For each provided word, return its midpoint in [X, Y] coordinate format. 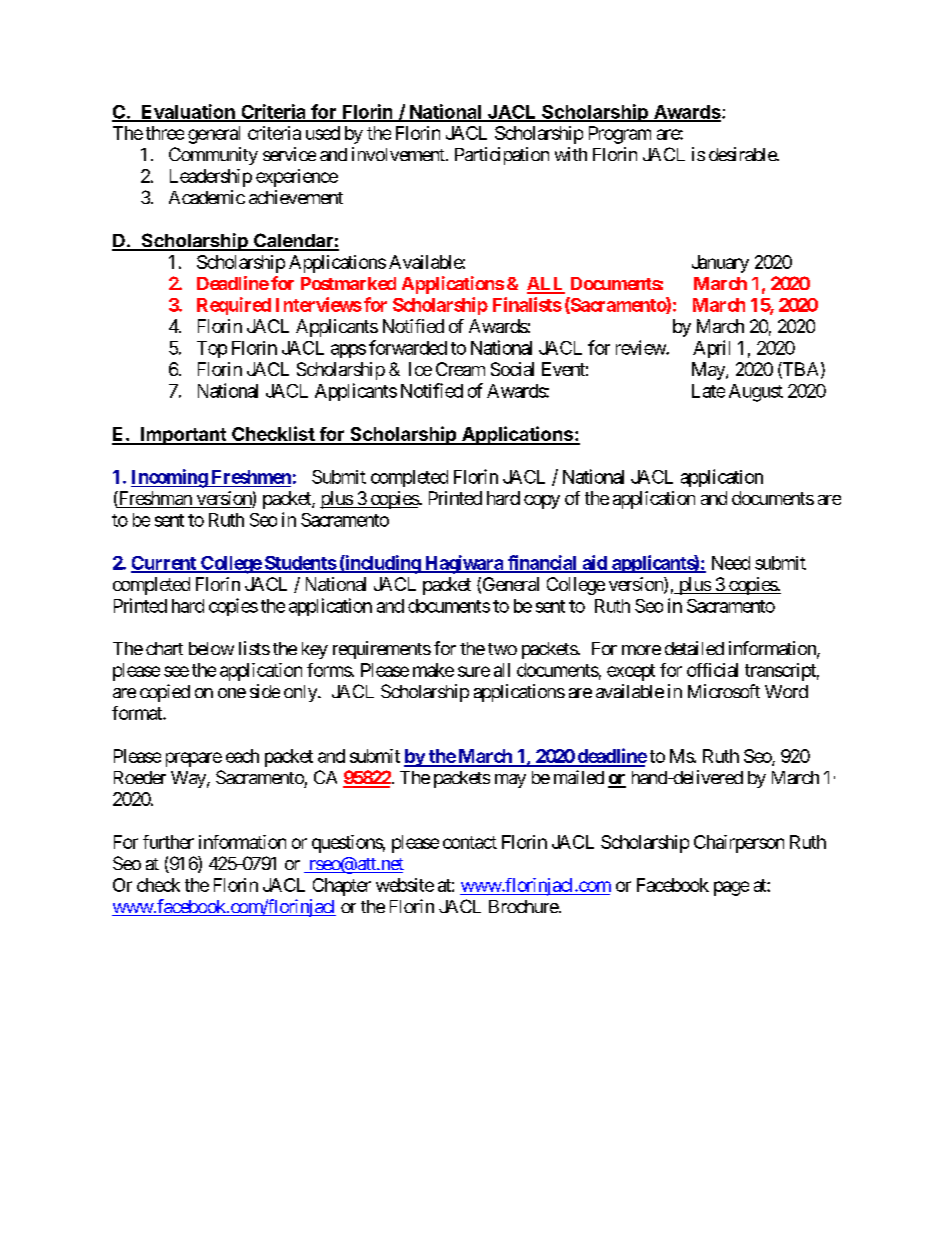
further [168, 842]
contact [470, 842]
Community [213, 156]
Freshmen [251, 477]
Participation [502, 156]
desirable [743, 154]
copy [542, 502]
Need [731, 563]
